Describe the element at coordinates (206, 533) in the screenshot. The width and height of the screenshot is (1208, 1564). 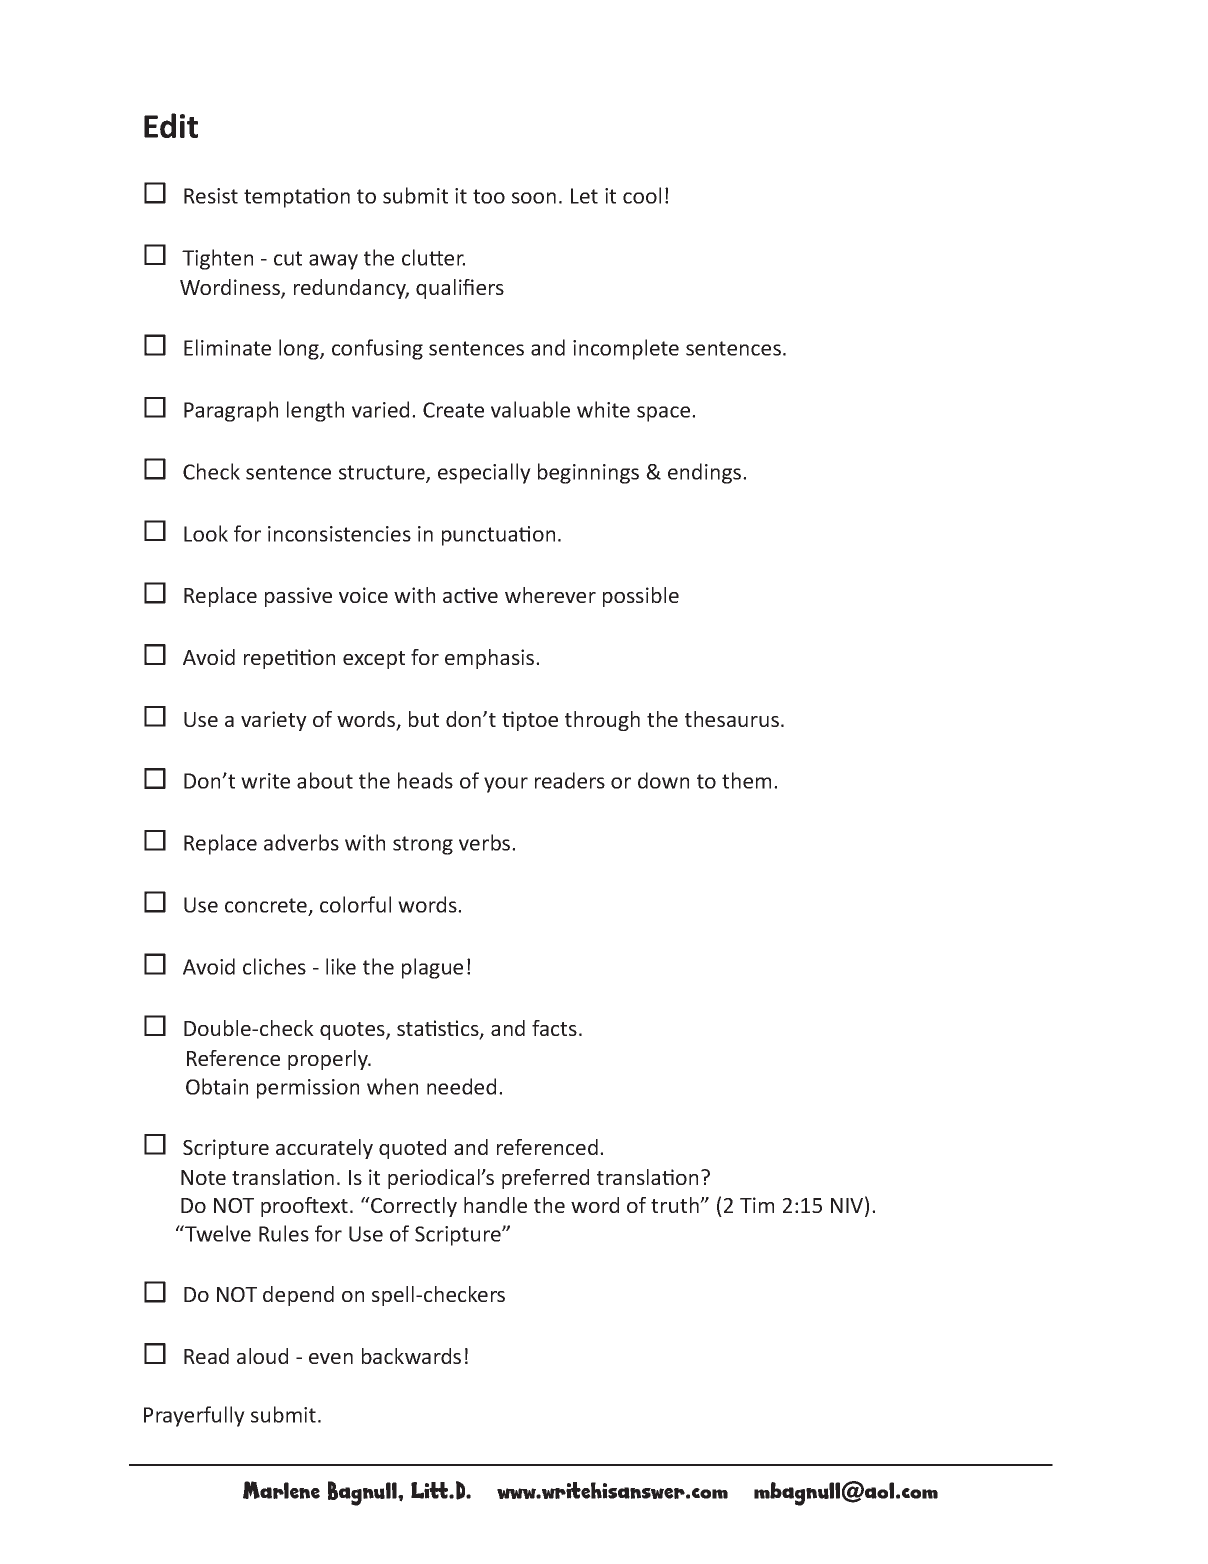
I see `Look` at that location.
